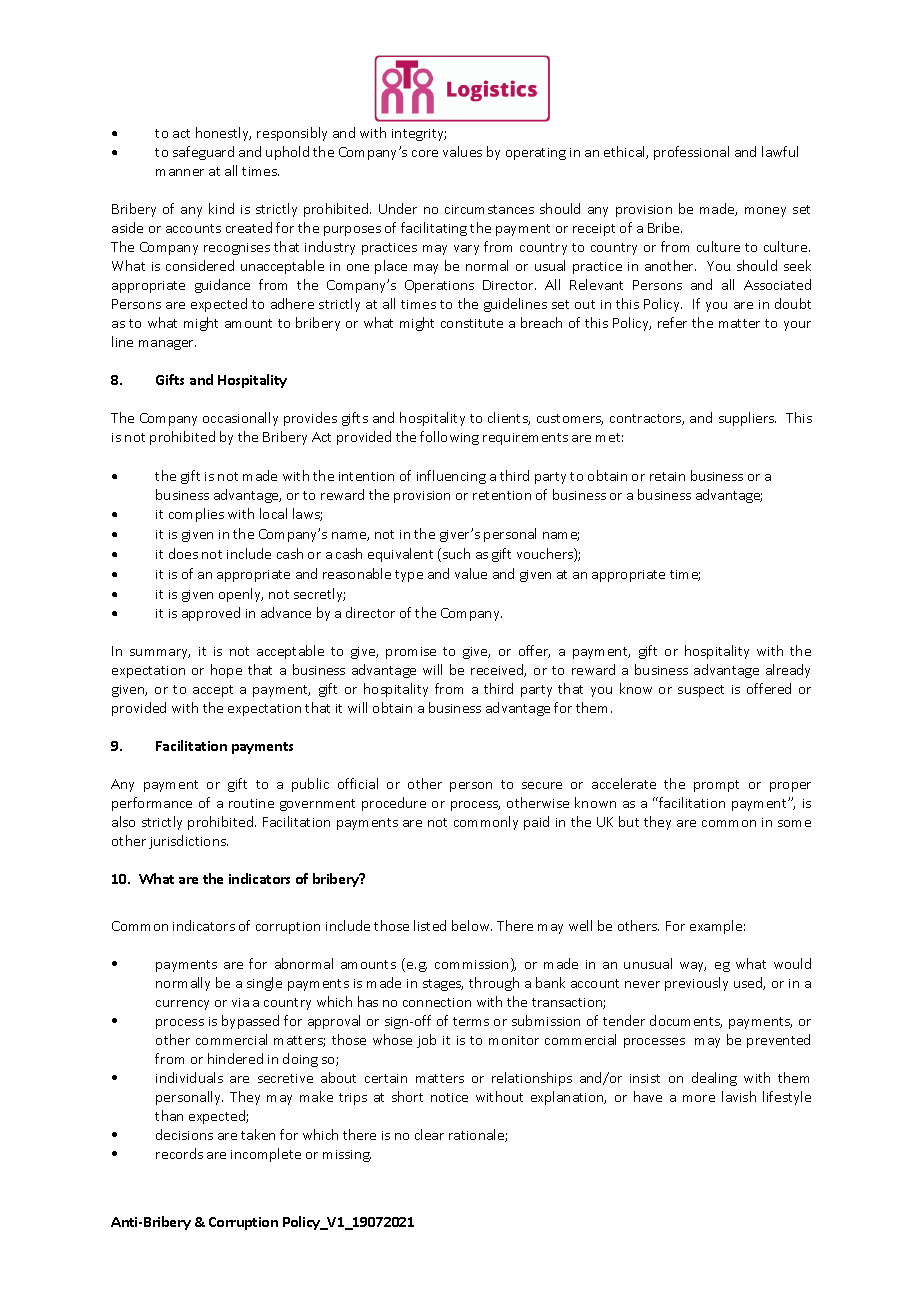  Describe the element at coordinates (425, 153) in the screenshot. I see `core` at that location.
